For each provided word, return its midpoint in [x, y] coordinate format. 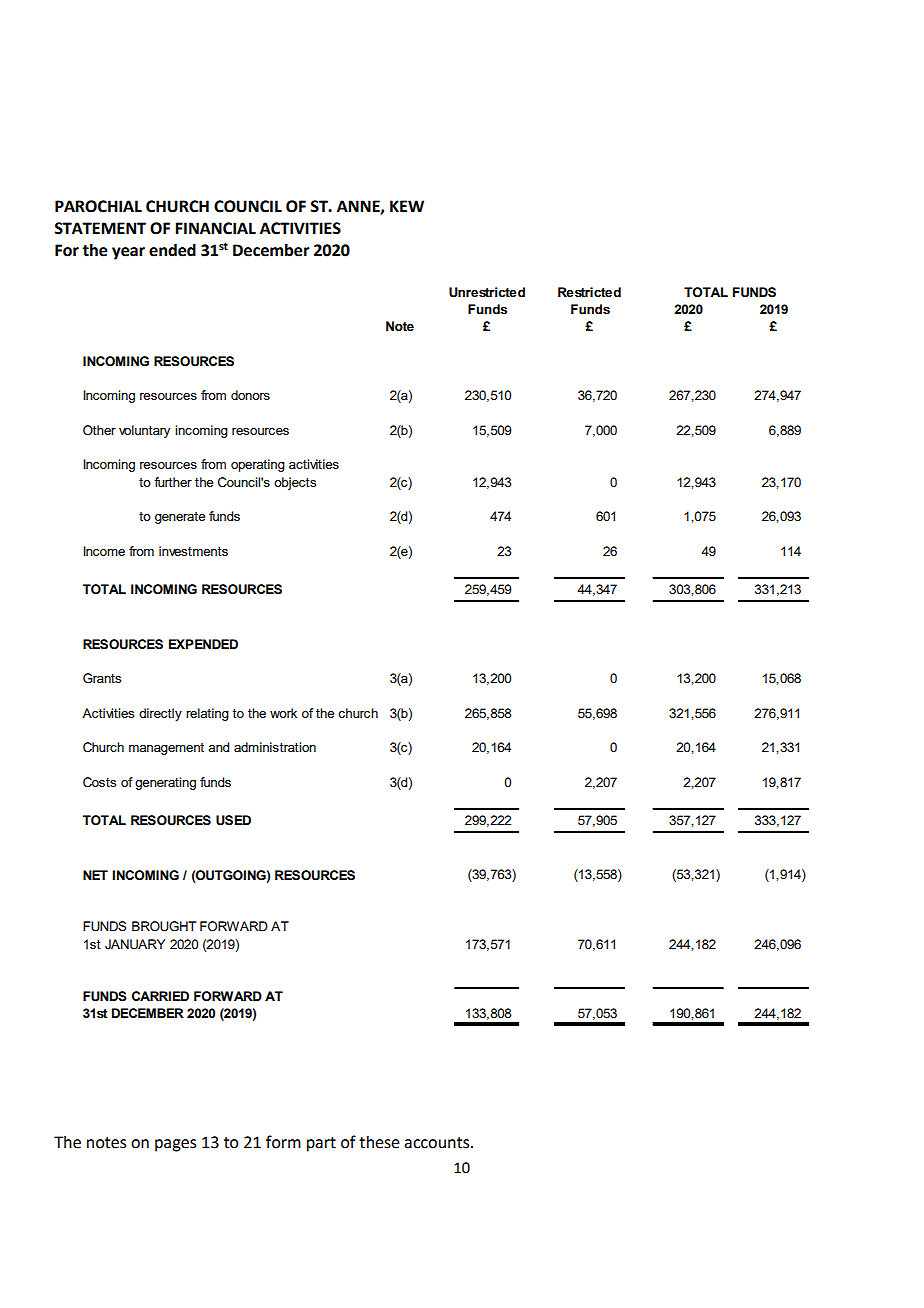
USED [233, 820]
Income [104, 551]
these [379, 1142]
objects [295, 483]
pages [175, 1145]
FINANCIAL [215, 228]
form [283, 1142]
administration [275, 747]
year [128, 253]
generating [165, 783]
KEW [407, 206]
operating [258, 465]
